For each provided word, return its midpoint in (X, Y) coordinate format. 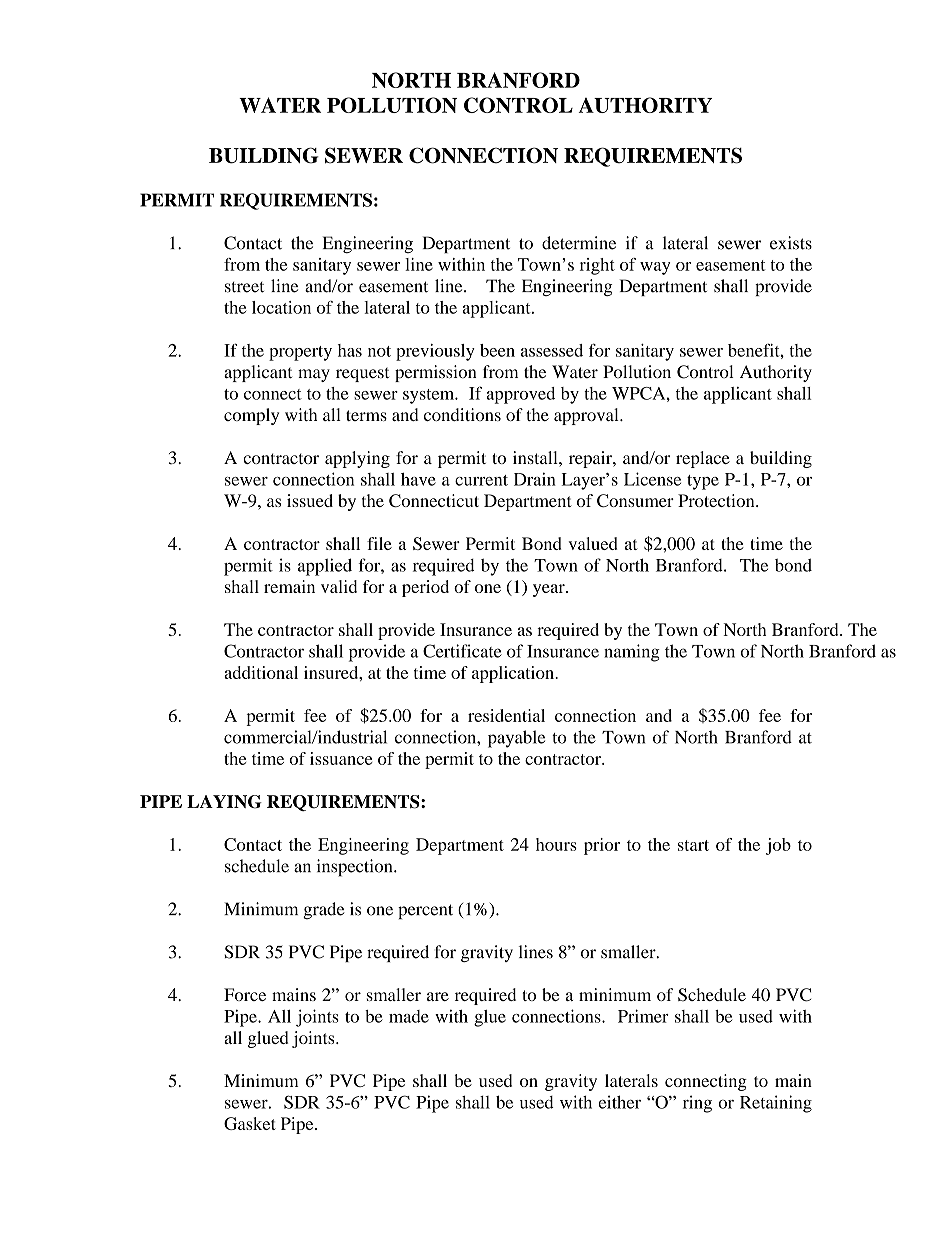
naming (632, 653)
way (655, 268)
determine (579, 243)
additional (261, 672)
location (281, 307)
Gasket (250, 1123)
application (514, 674)
